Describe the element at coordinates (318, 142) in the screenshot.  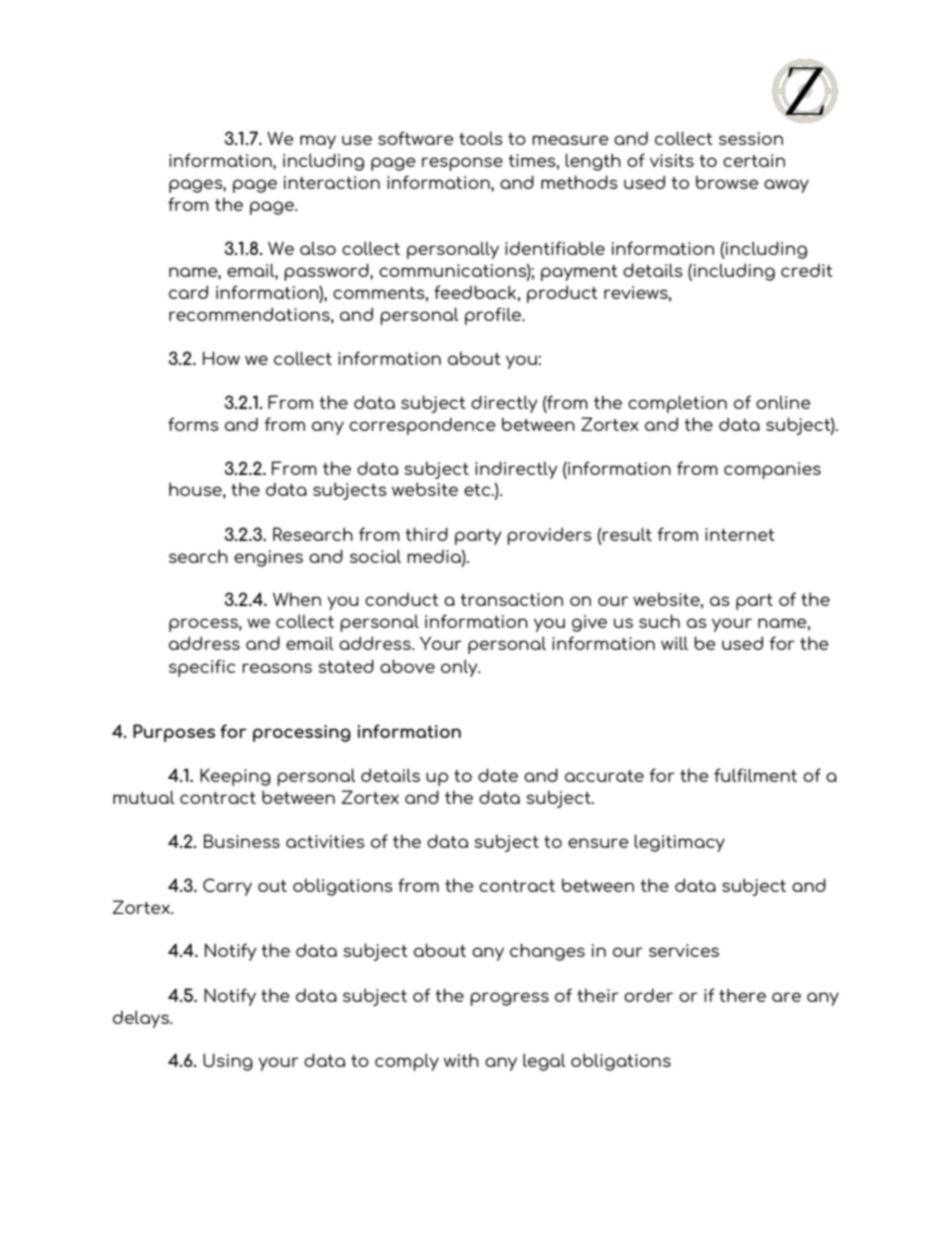
I see `may` at that location.
